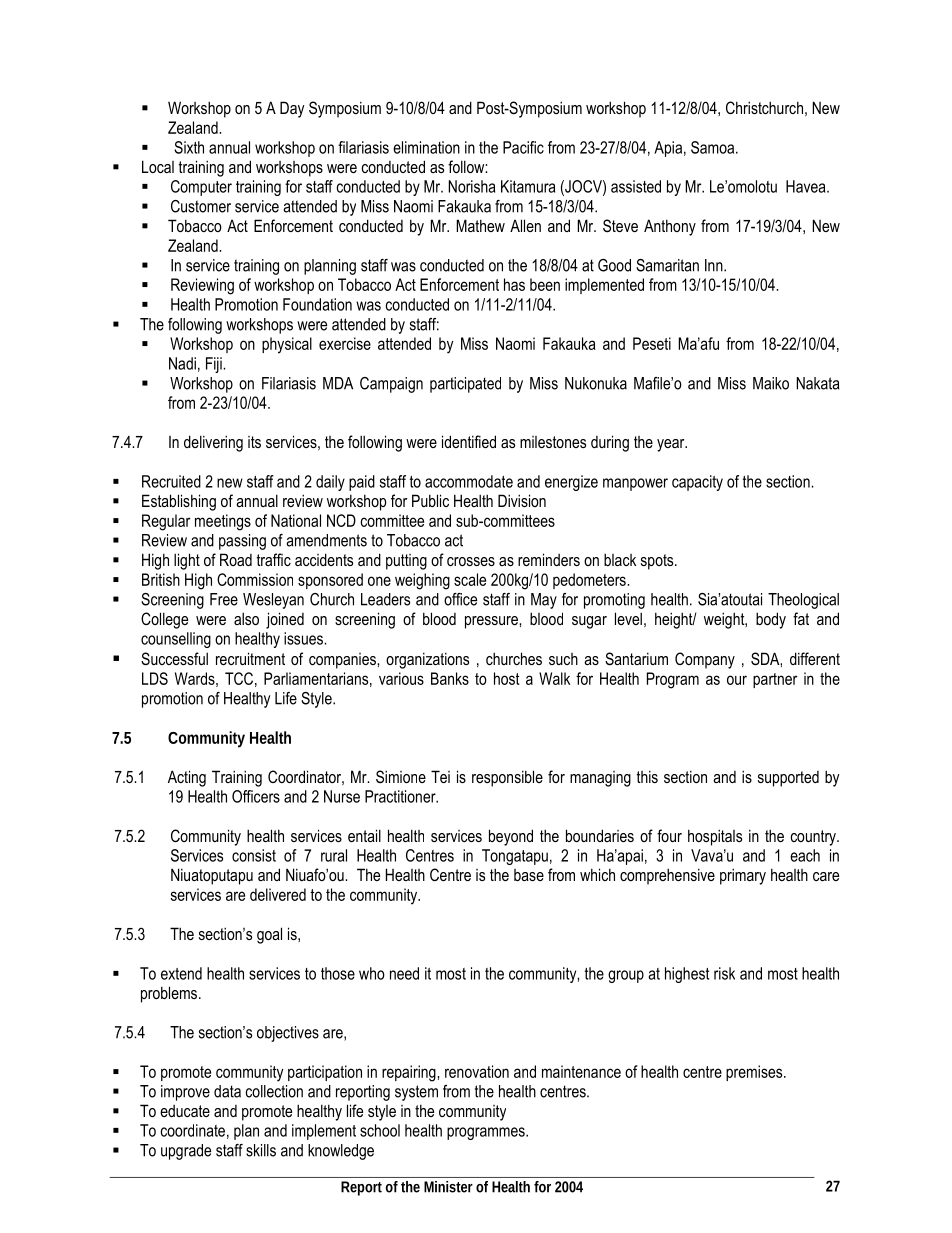 The width and height of the document is (952, 1233). What do you see at coordinates (189, 147) in the document?
I see `Sixth` at bounding box center [189, 147].
